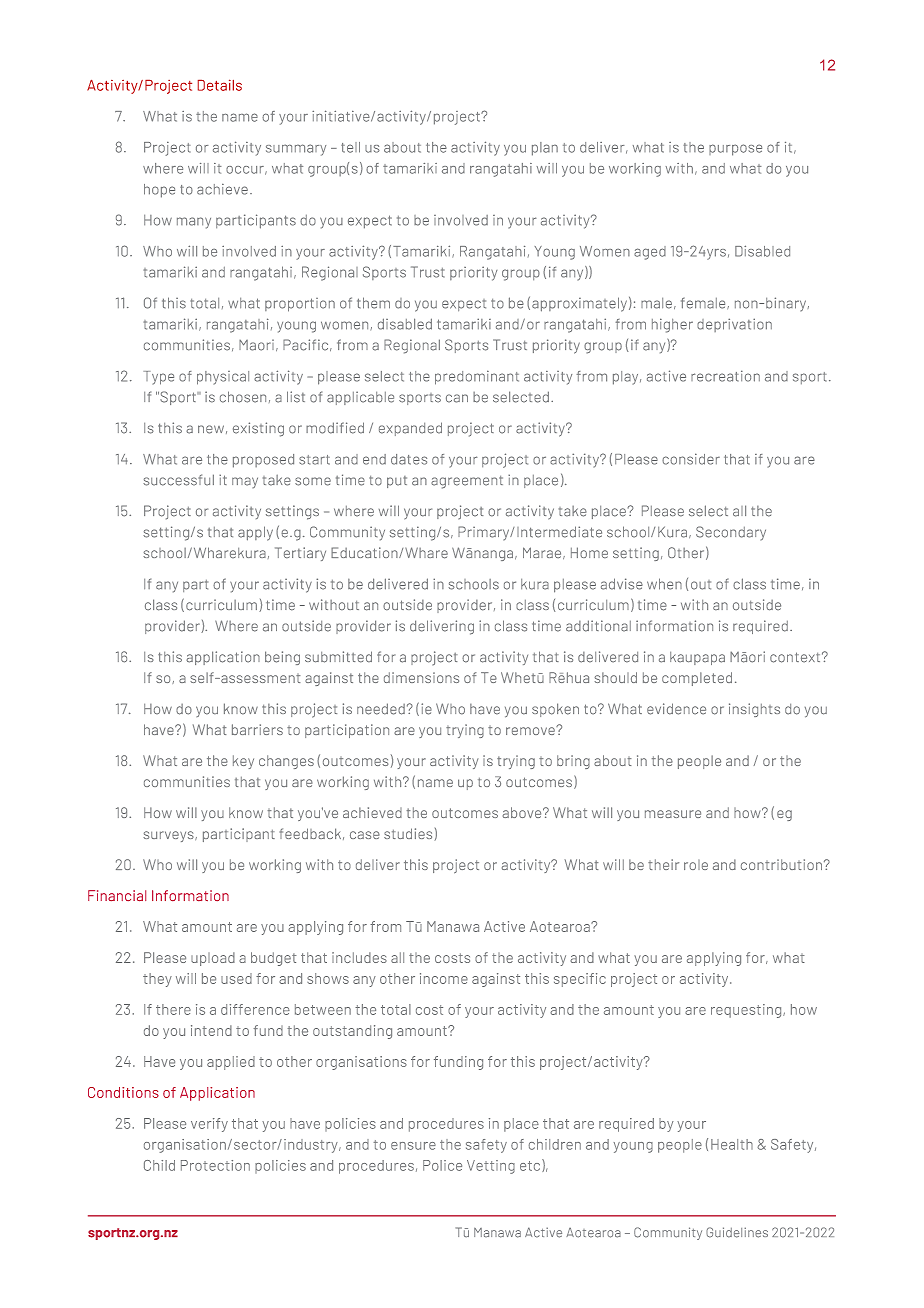 Image resolution: width=924 pixels, height=1308 pixels. Describe the element at coordinates (737, 1232) in the screenshot. I see `Guidelines` at that location.
